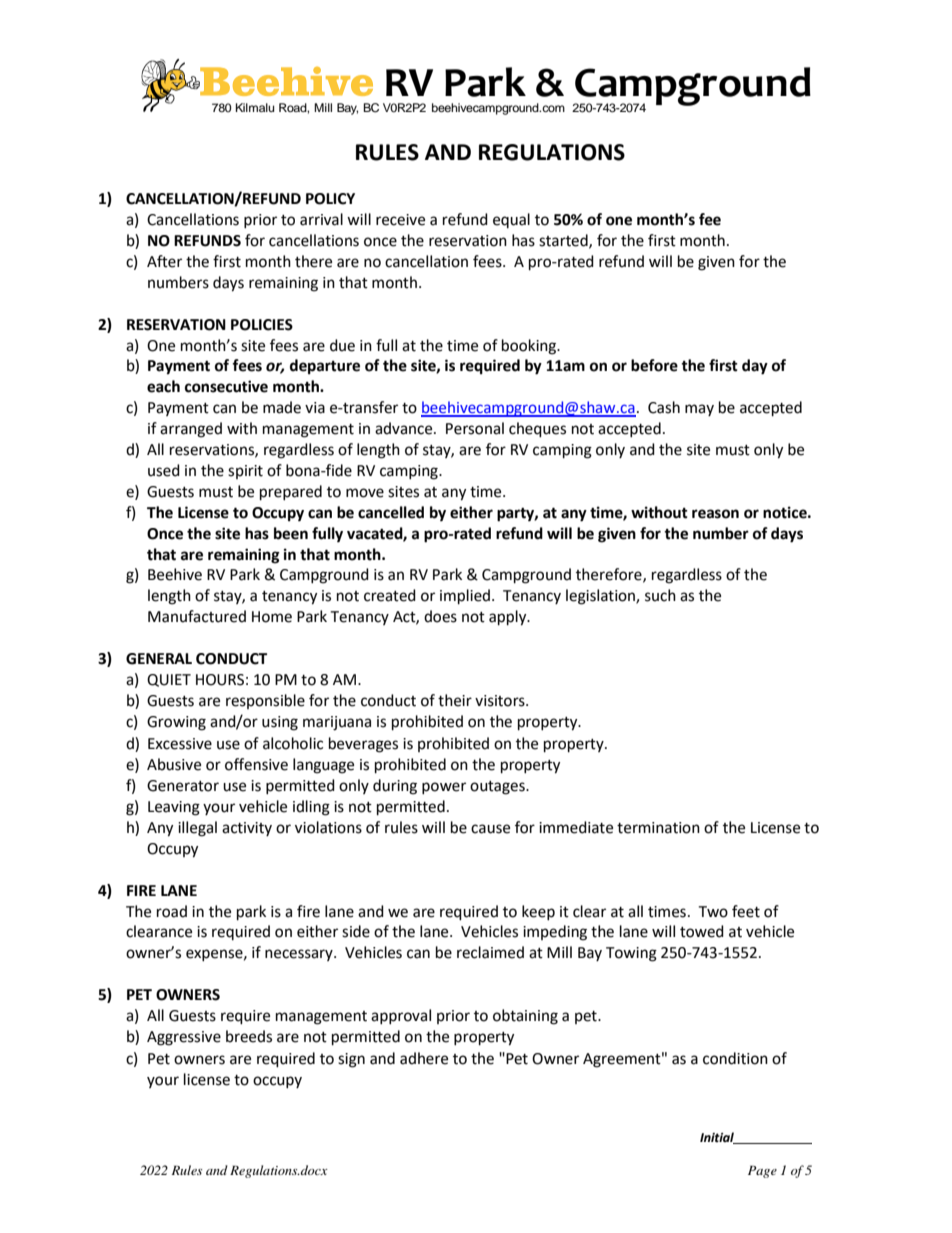 The image size is (952, 1233). What do you see at coordinates (265, 701) in the page?
I see `responsible` at bounding box center [265, 701].
